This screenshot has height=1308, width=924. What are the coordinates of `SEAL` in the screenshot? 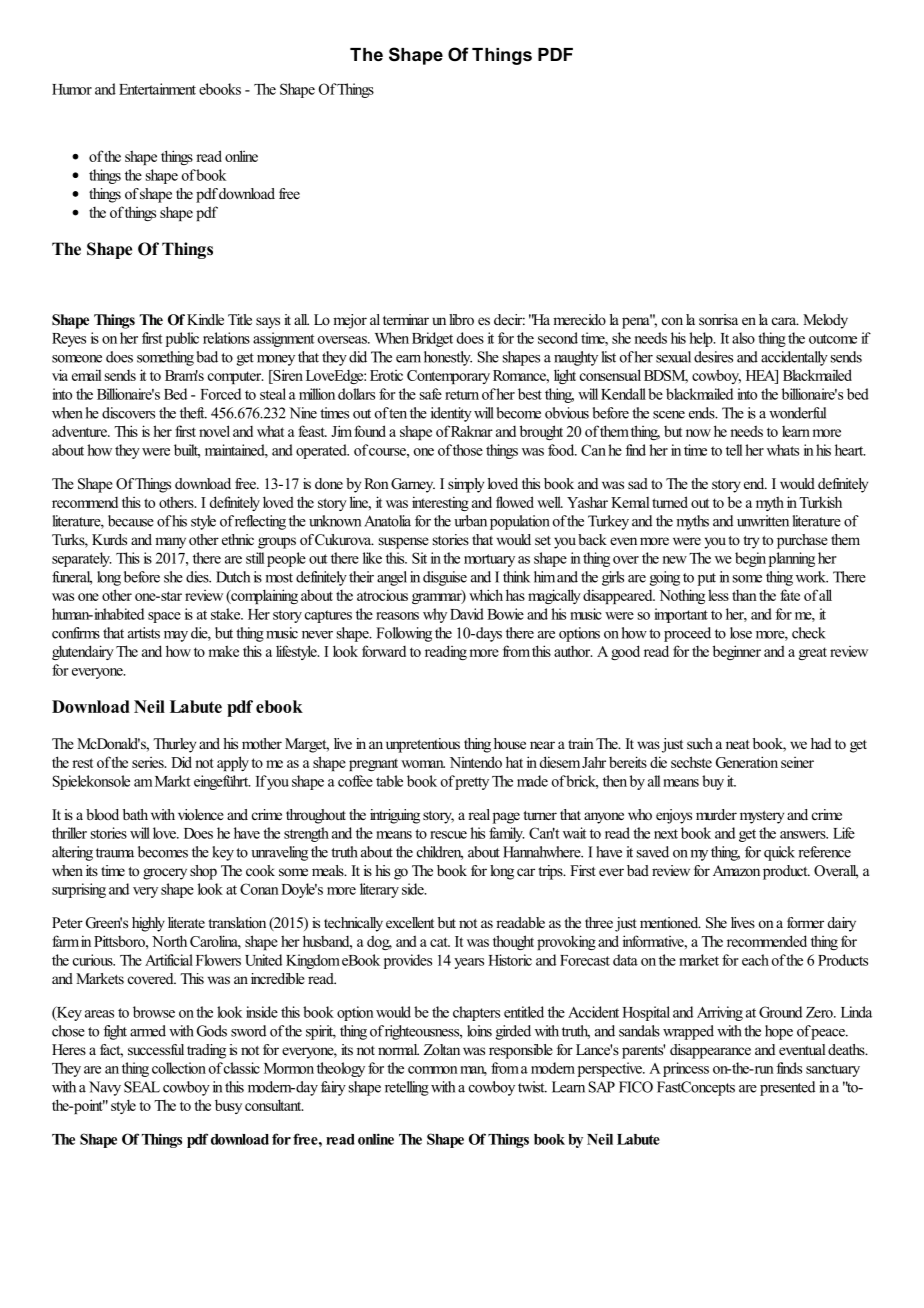 It's located at (142, 1087).
